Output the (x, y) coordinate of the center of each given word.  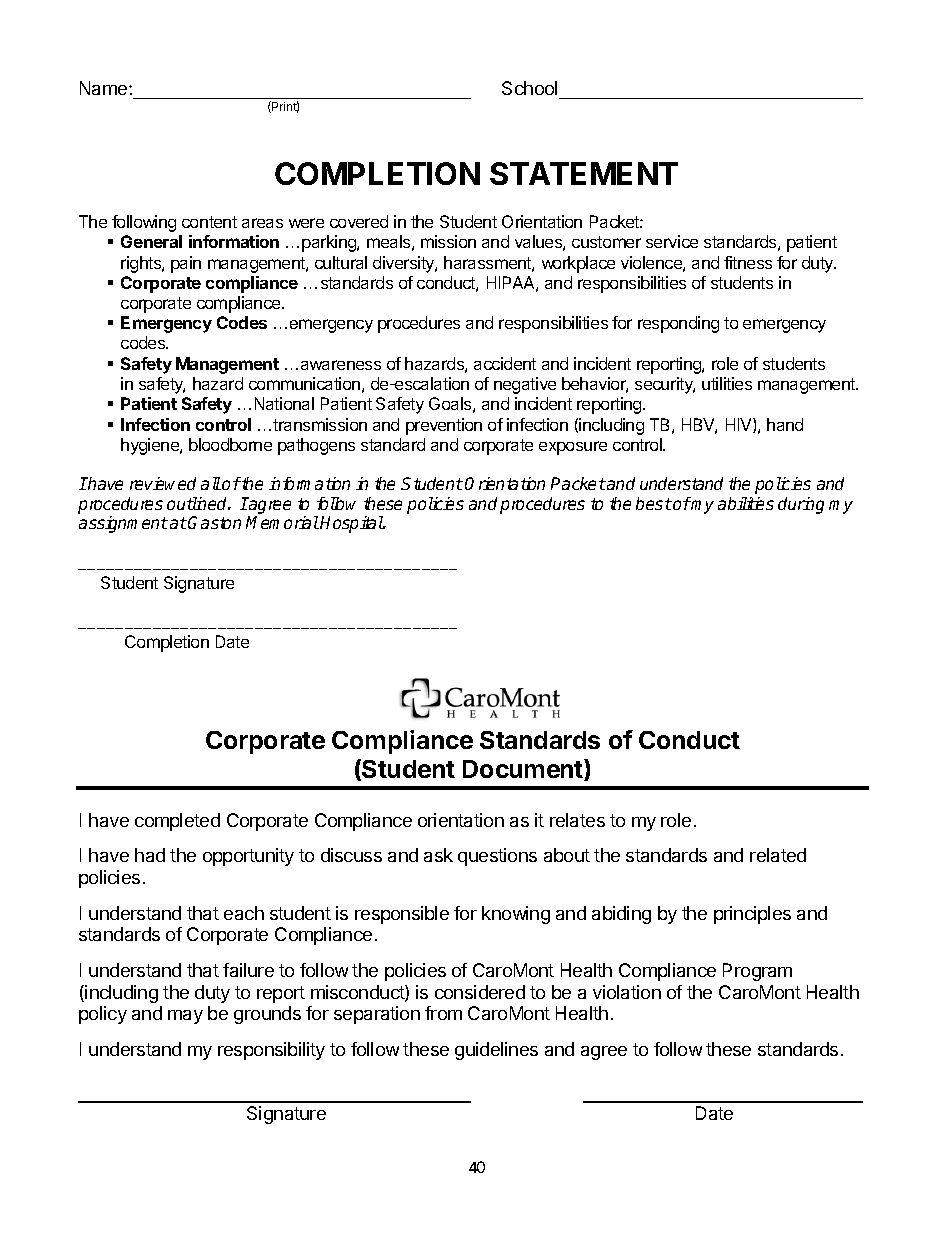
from (443, 1013)
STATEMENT (584, 173)
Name (105, 88)
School (529, 88)
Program (757, 972)
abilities (746, 503)
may (185, 1017)
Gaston (214, 522)
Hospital (352, 524)
